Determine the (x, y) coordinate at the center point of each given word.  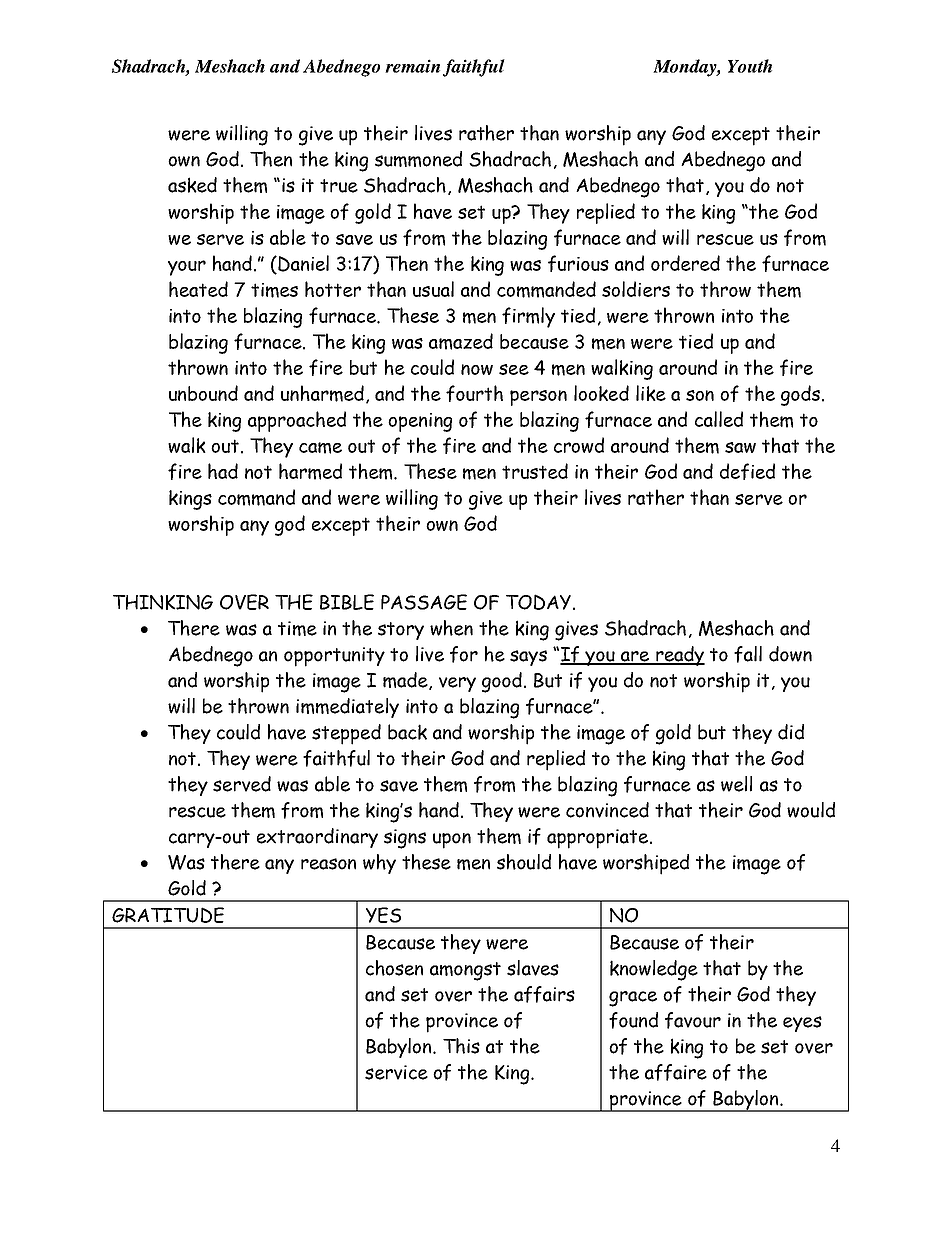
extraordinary (317, 838)
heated (198, 289)
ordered (685, 263)
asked (192, 185)
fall (748, 654)
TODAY (538, 602)
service (396, 1072)
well (736, 784)
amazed (461, 341)
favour (693, 1020)
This (461, 1046)
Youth (750, 66)
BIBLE (347, 602)
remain (412, 66)
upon (452, 841)
